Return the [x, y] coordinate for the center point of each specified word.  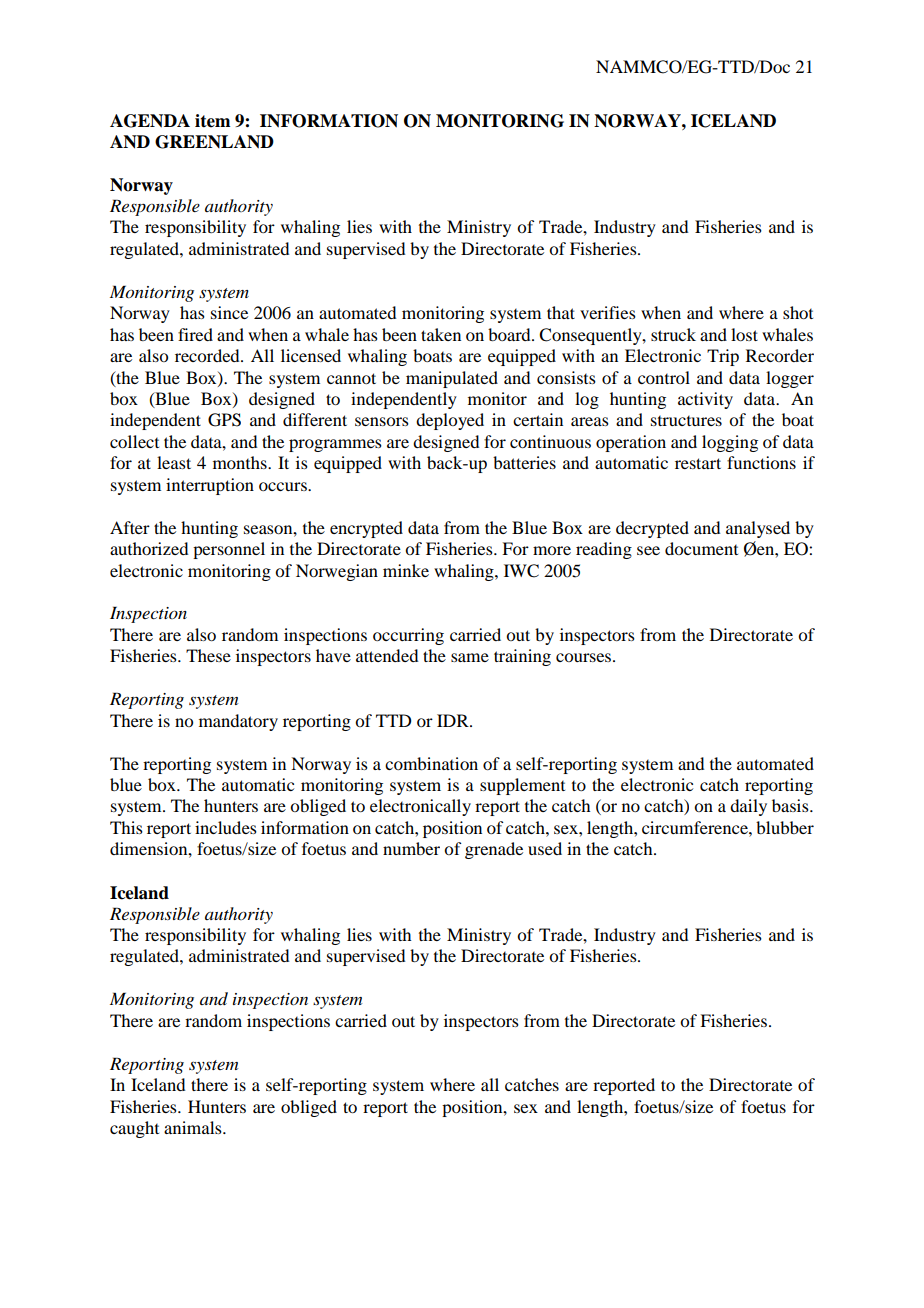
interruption [210, 486]
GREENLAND [214, 142]
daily [748, 807]
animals [194, 1127]
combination [431, 763]
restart [698, 463]
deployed [450, 421]
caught [134, 1129]
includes [226, 827]
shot [798, 312]
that [561, 312]
